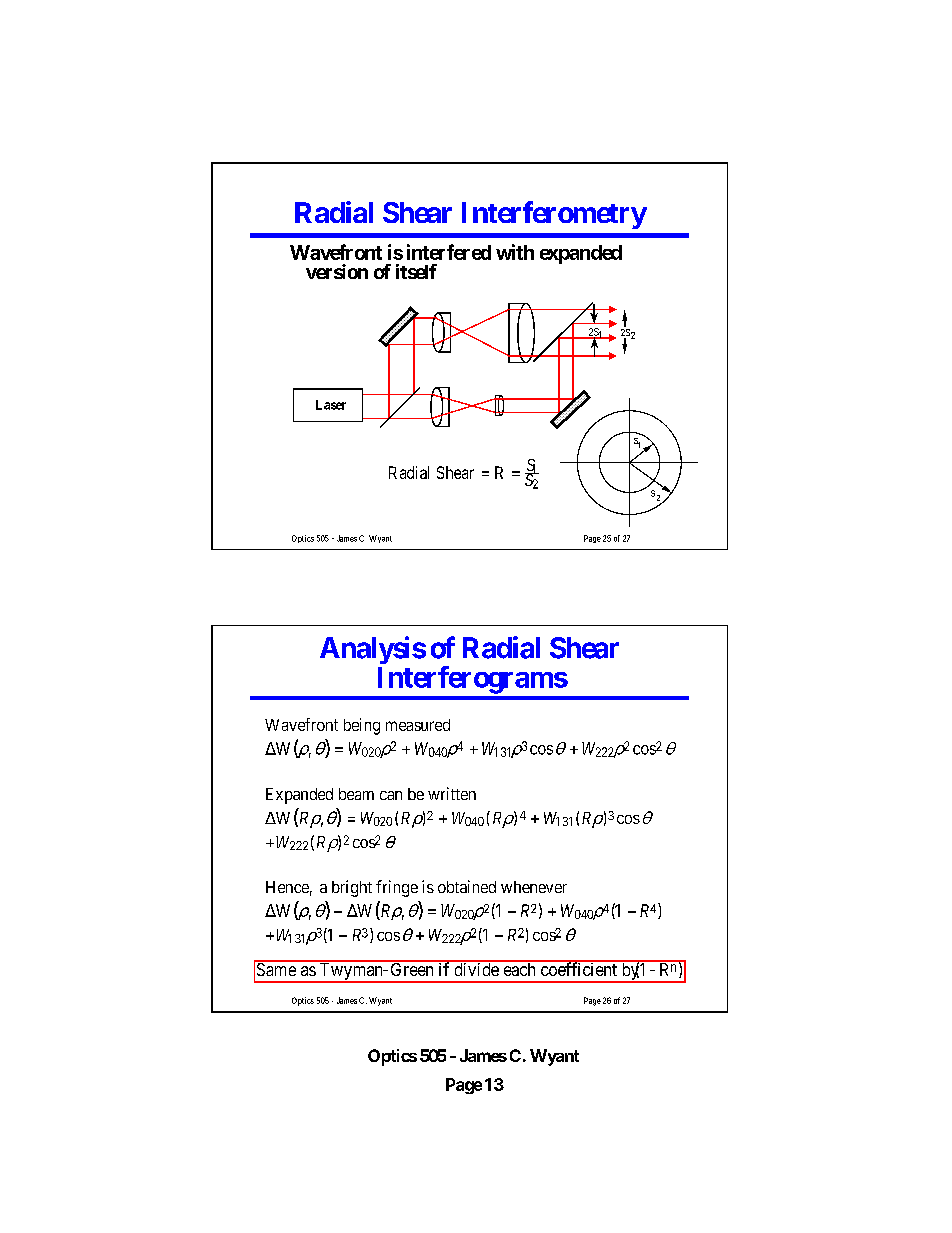 This image has height=1233, width=952. What do you see at coordinates (416, 271) in the image?
I see `itself` at bounding box center [416, 271].
